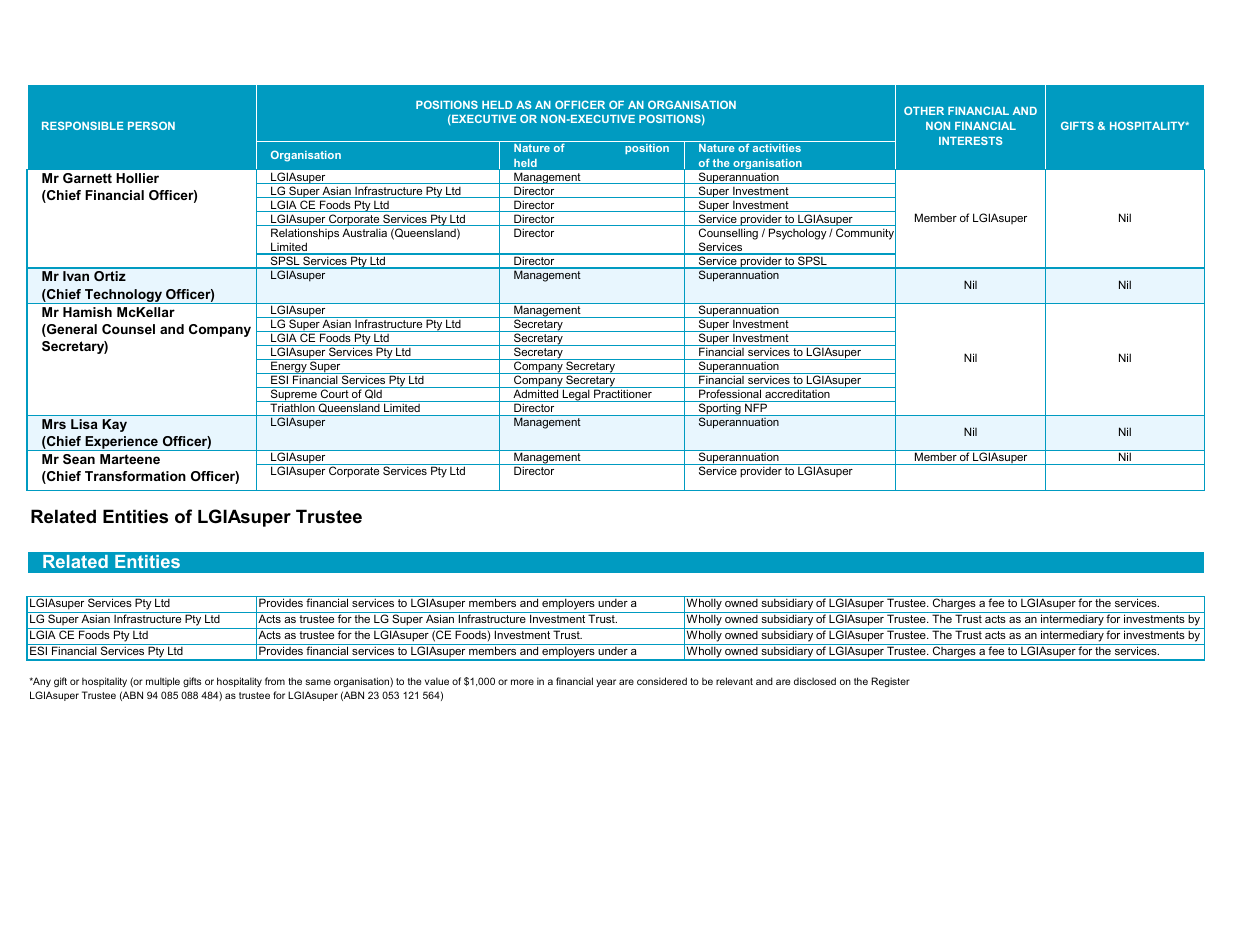  I want to click on activities, so click(777, 148).
